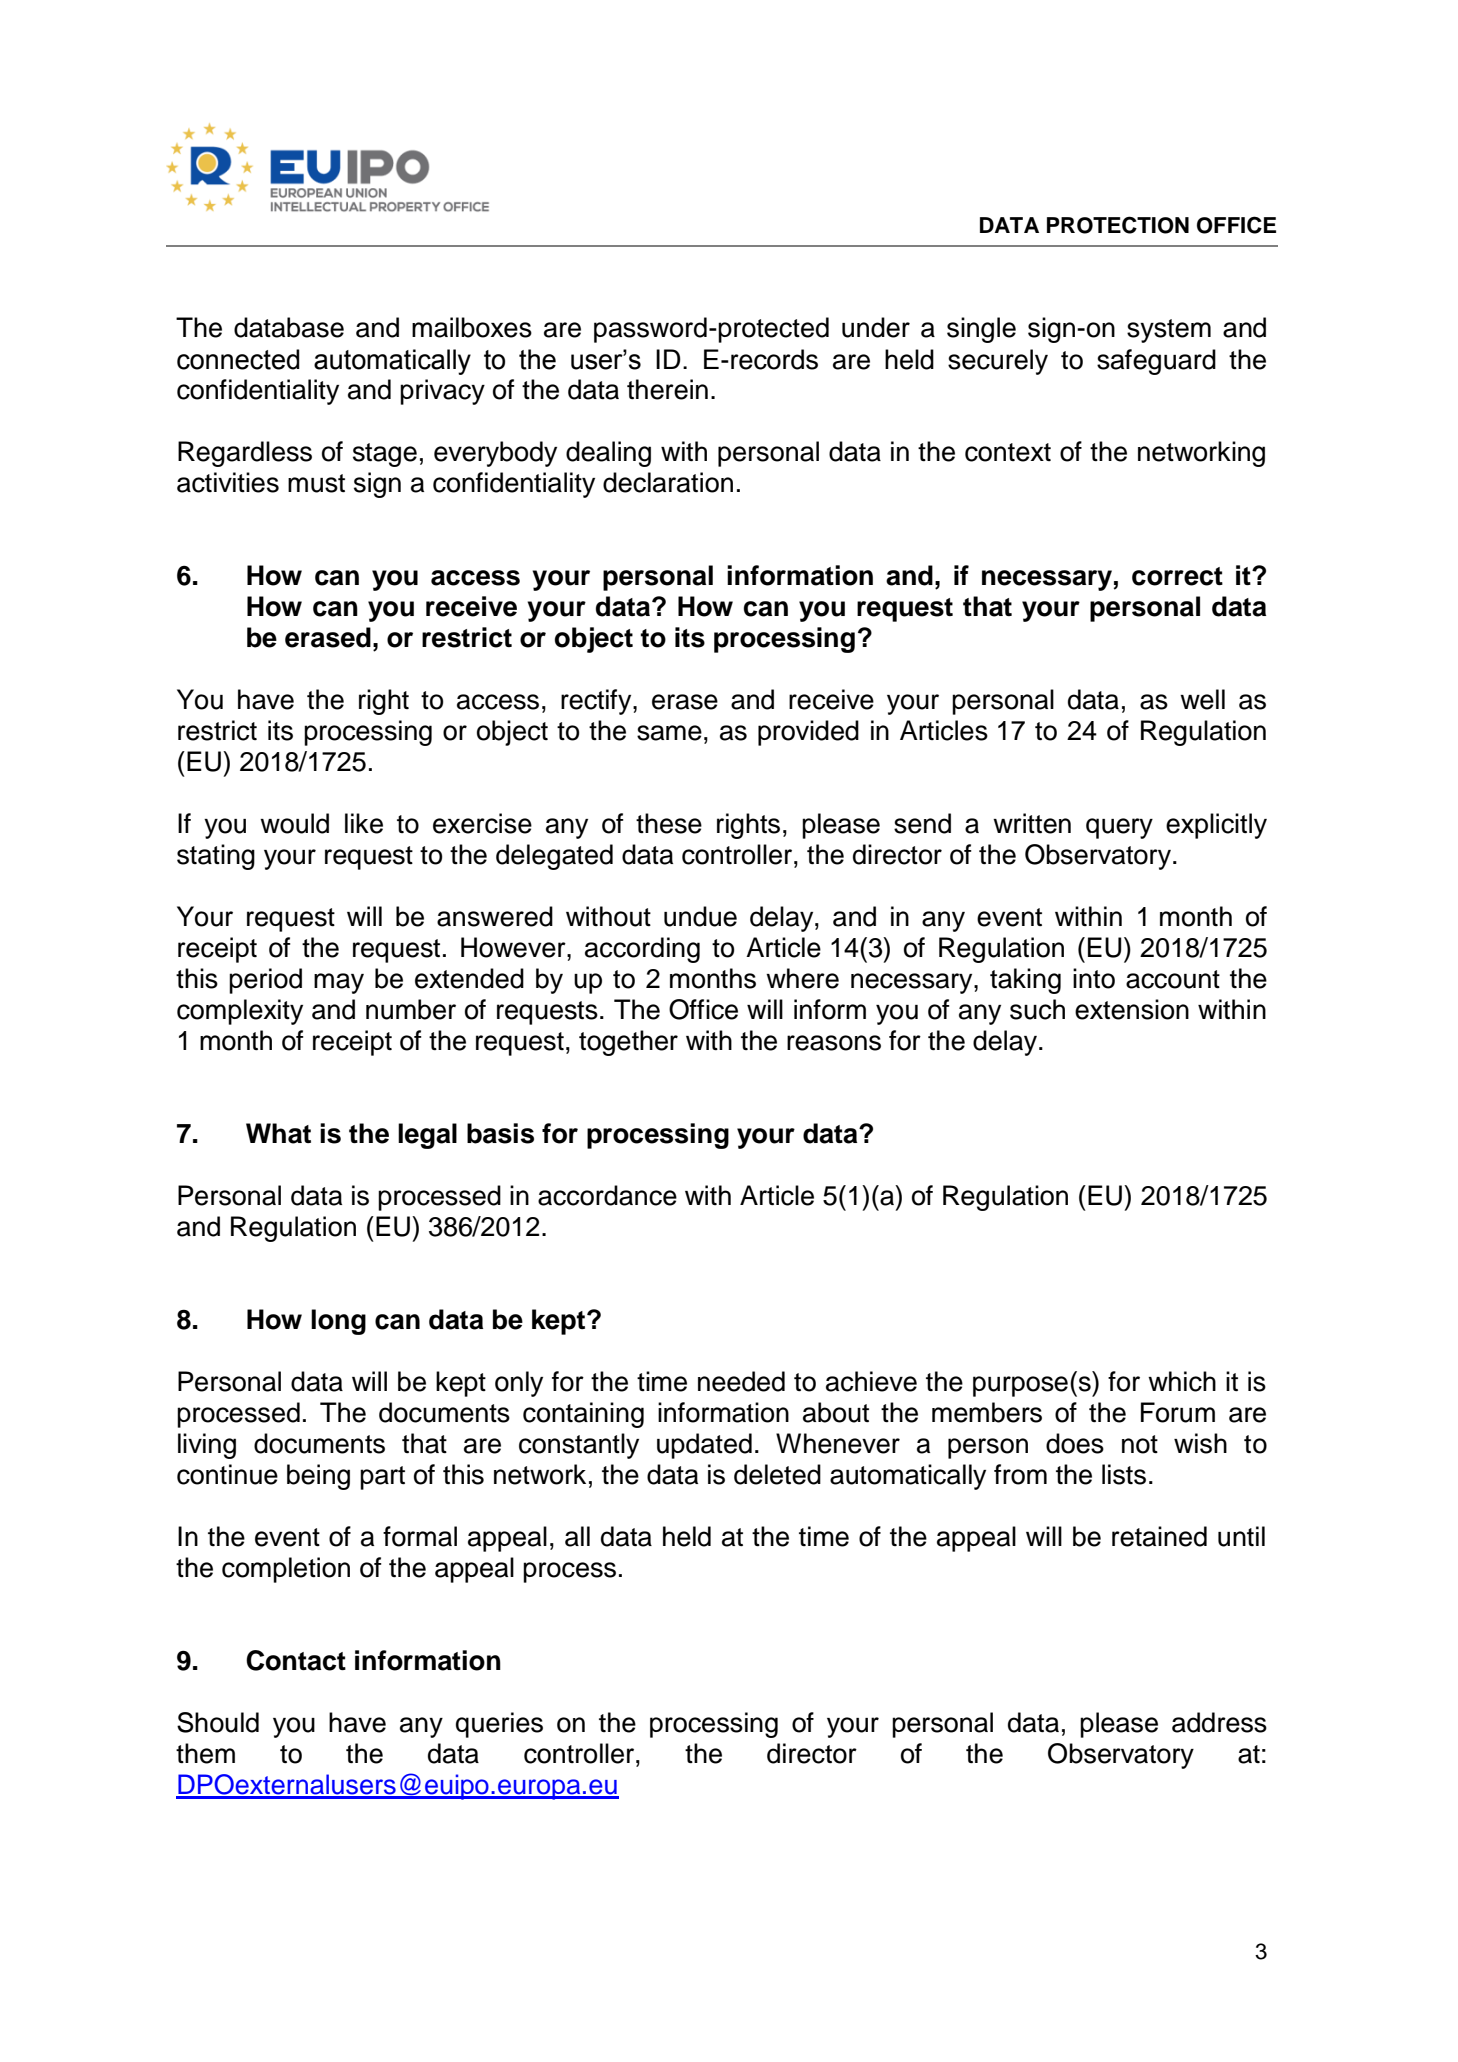 This document has height=2062, width=1458. I want to click on connected, so click(238, 359).
